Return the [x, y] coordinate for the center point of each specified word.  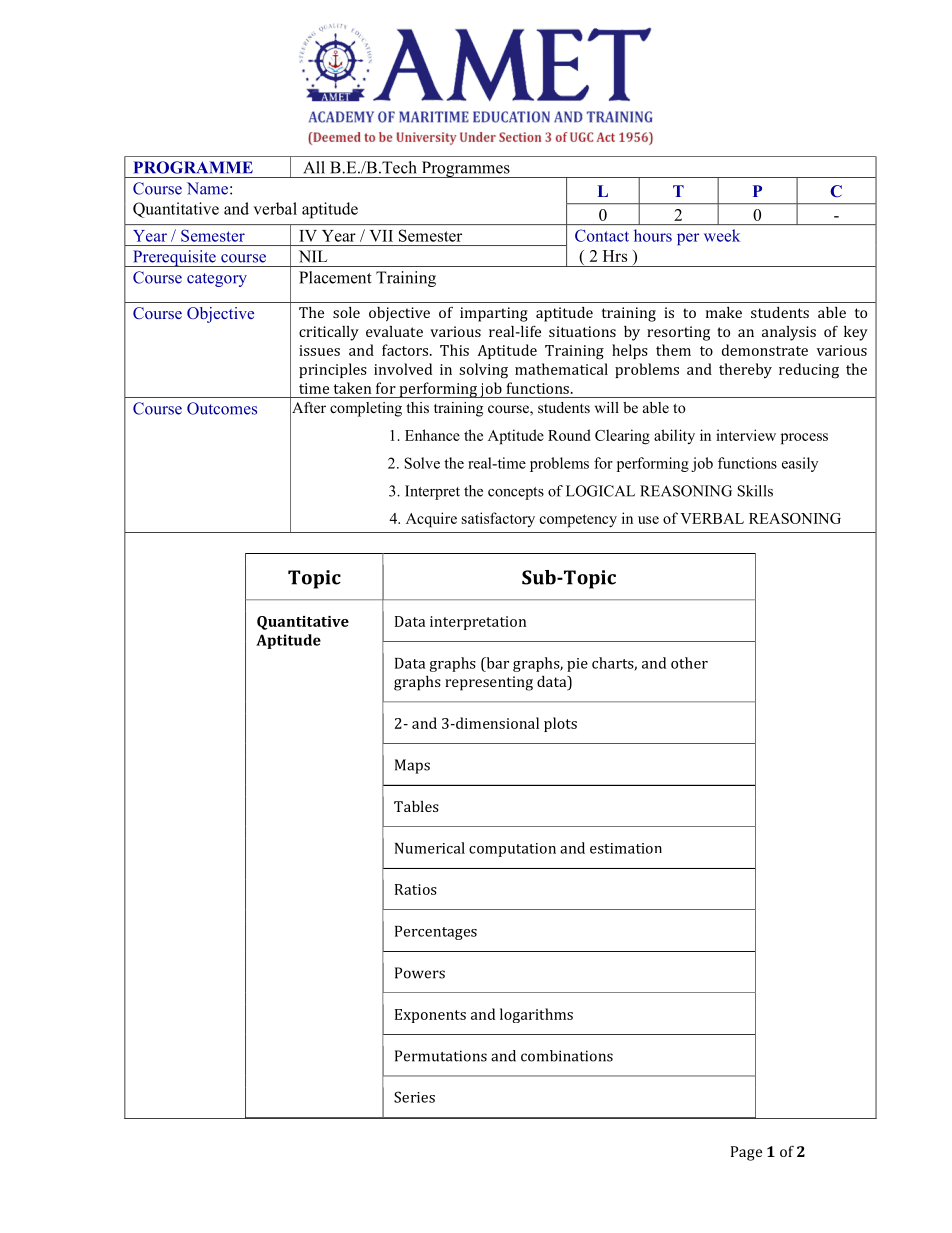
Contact [602, 235]
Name [207, 188]
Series [414, 1097]
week [722, 235]
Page [746, 1153]
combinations [567, 1056]
